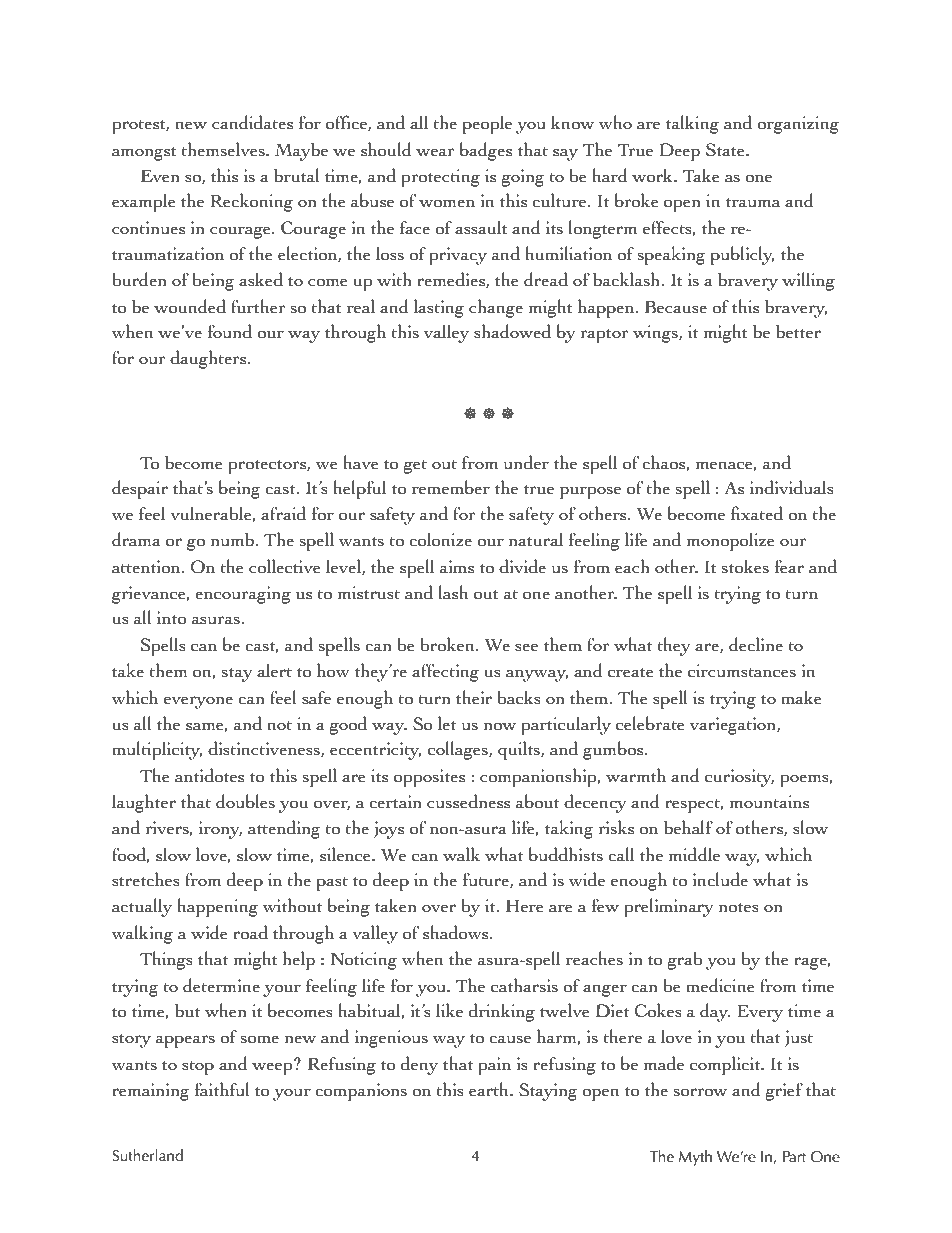 Image resolution: width=952 pixels, height=1233 pixels. What do you see at coordinates (429, 778) in the screenshot?
I see `opposites` at bounding box center [429, 778].
